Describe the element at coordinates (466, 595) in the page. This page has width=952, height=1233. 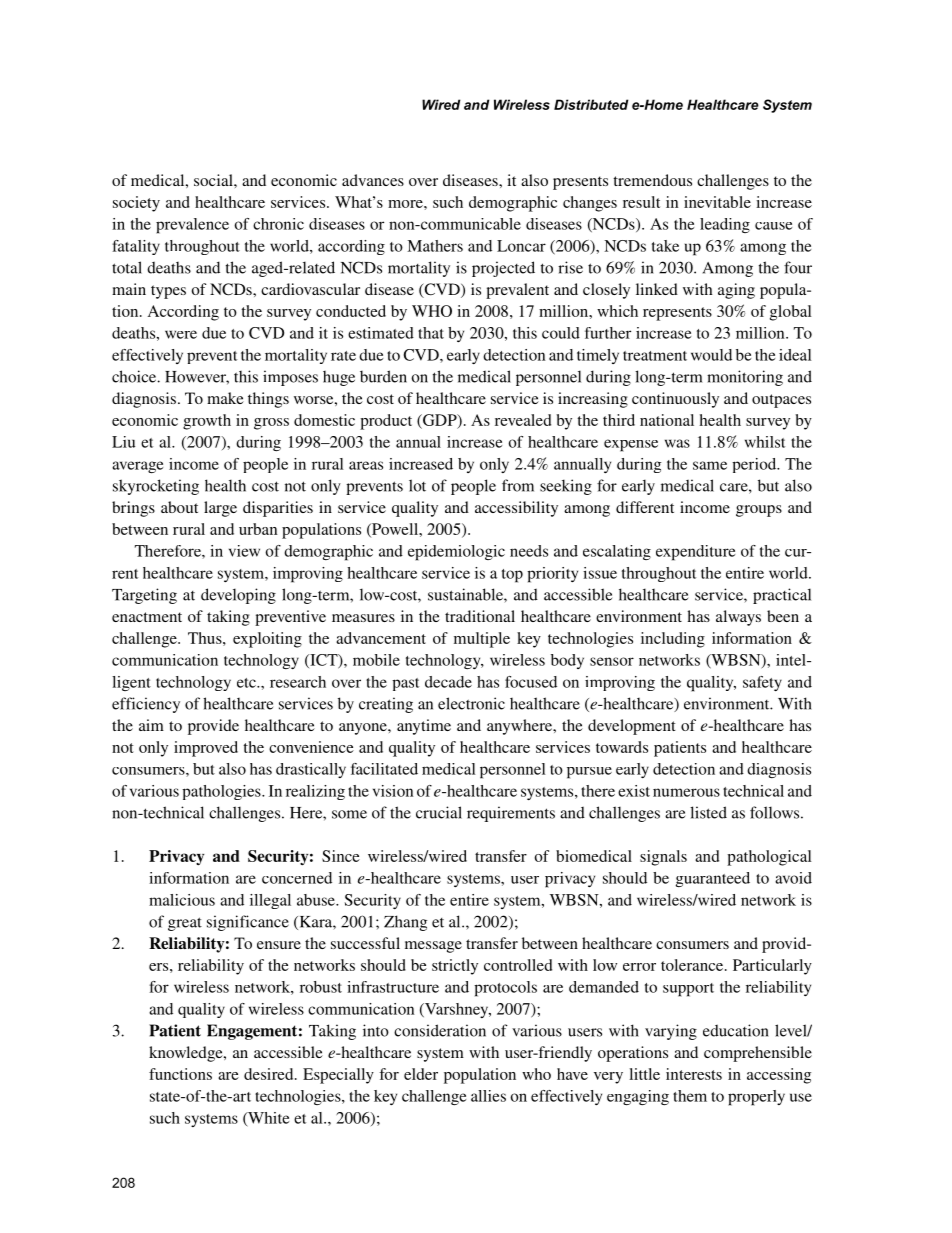
I see `sustainable` at that location.
